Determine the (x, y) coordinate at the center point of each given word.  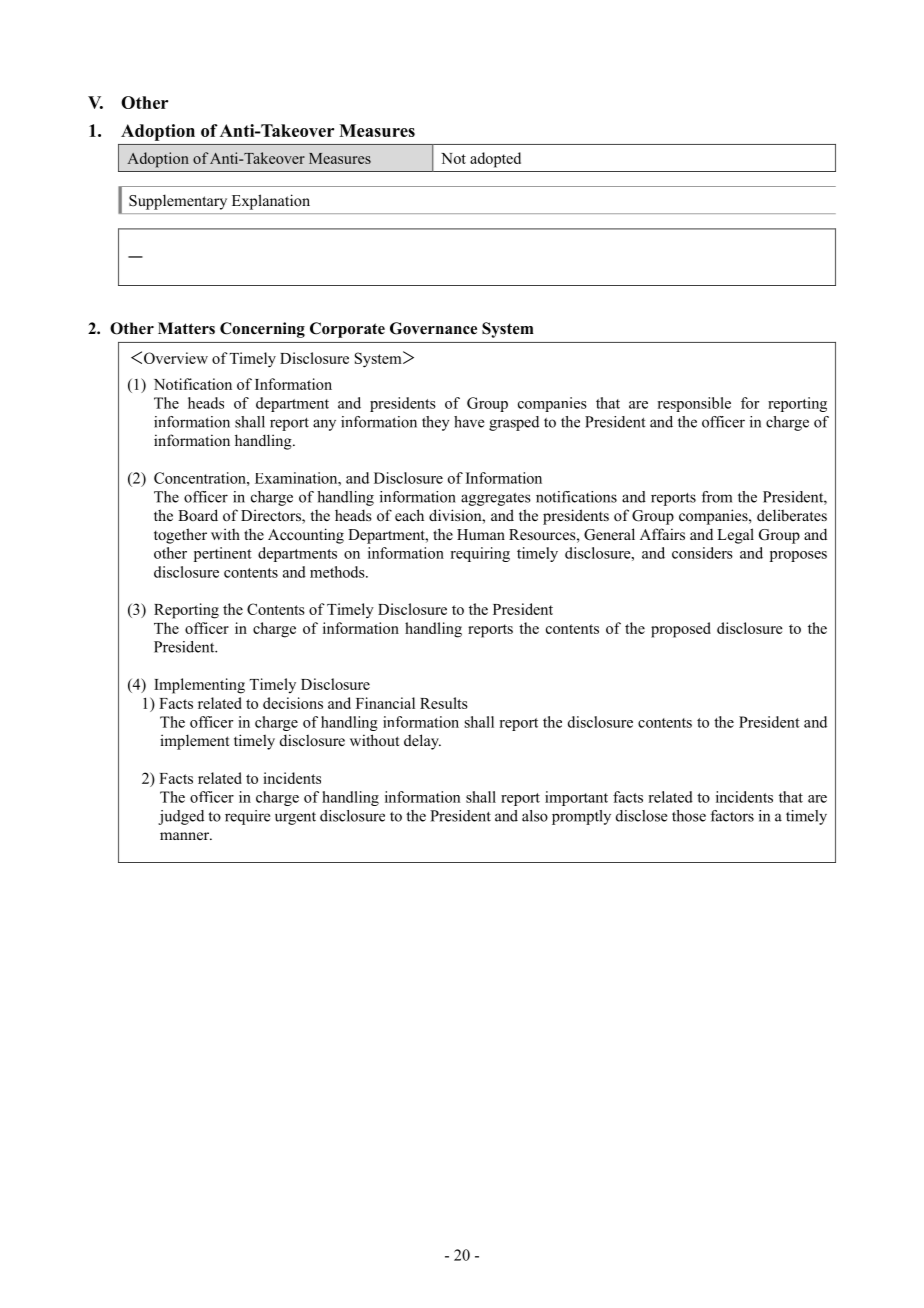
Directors (272, 516)
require (247, 817)
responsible (694, 404)
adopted (495, 160)
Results (444, 703)
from (717, 497)
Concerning (262, 330)
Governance (433, 328)
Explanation (271, 202)
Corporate (347, 330)
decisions (293, 703)
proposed (681, 630)
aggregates (496, 499)
